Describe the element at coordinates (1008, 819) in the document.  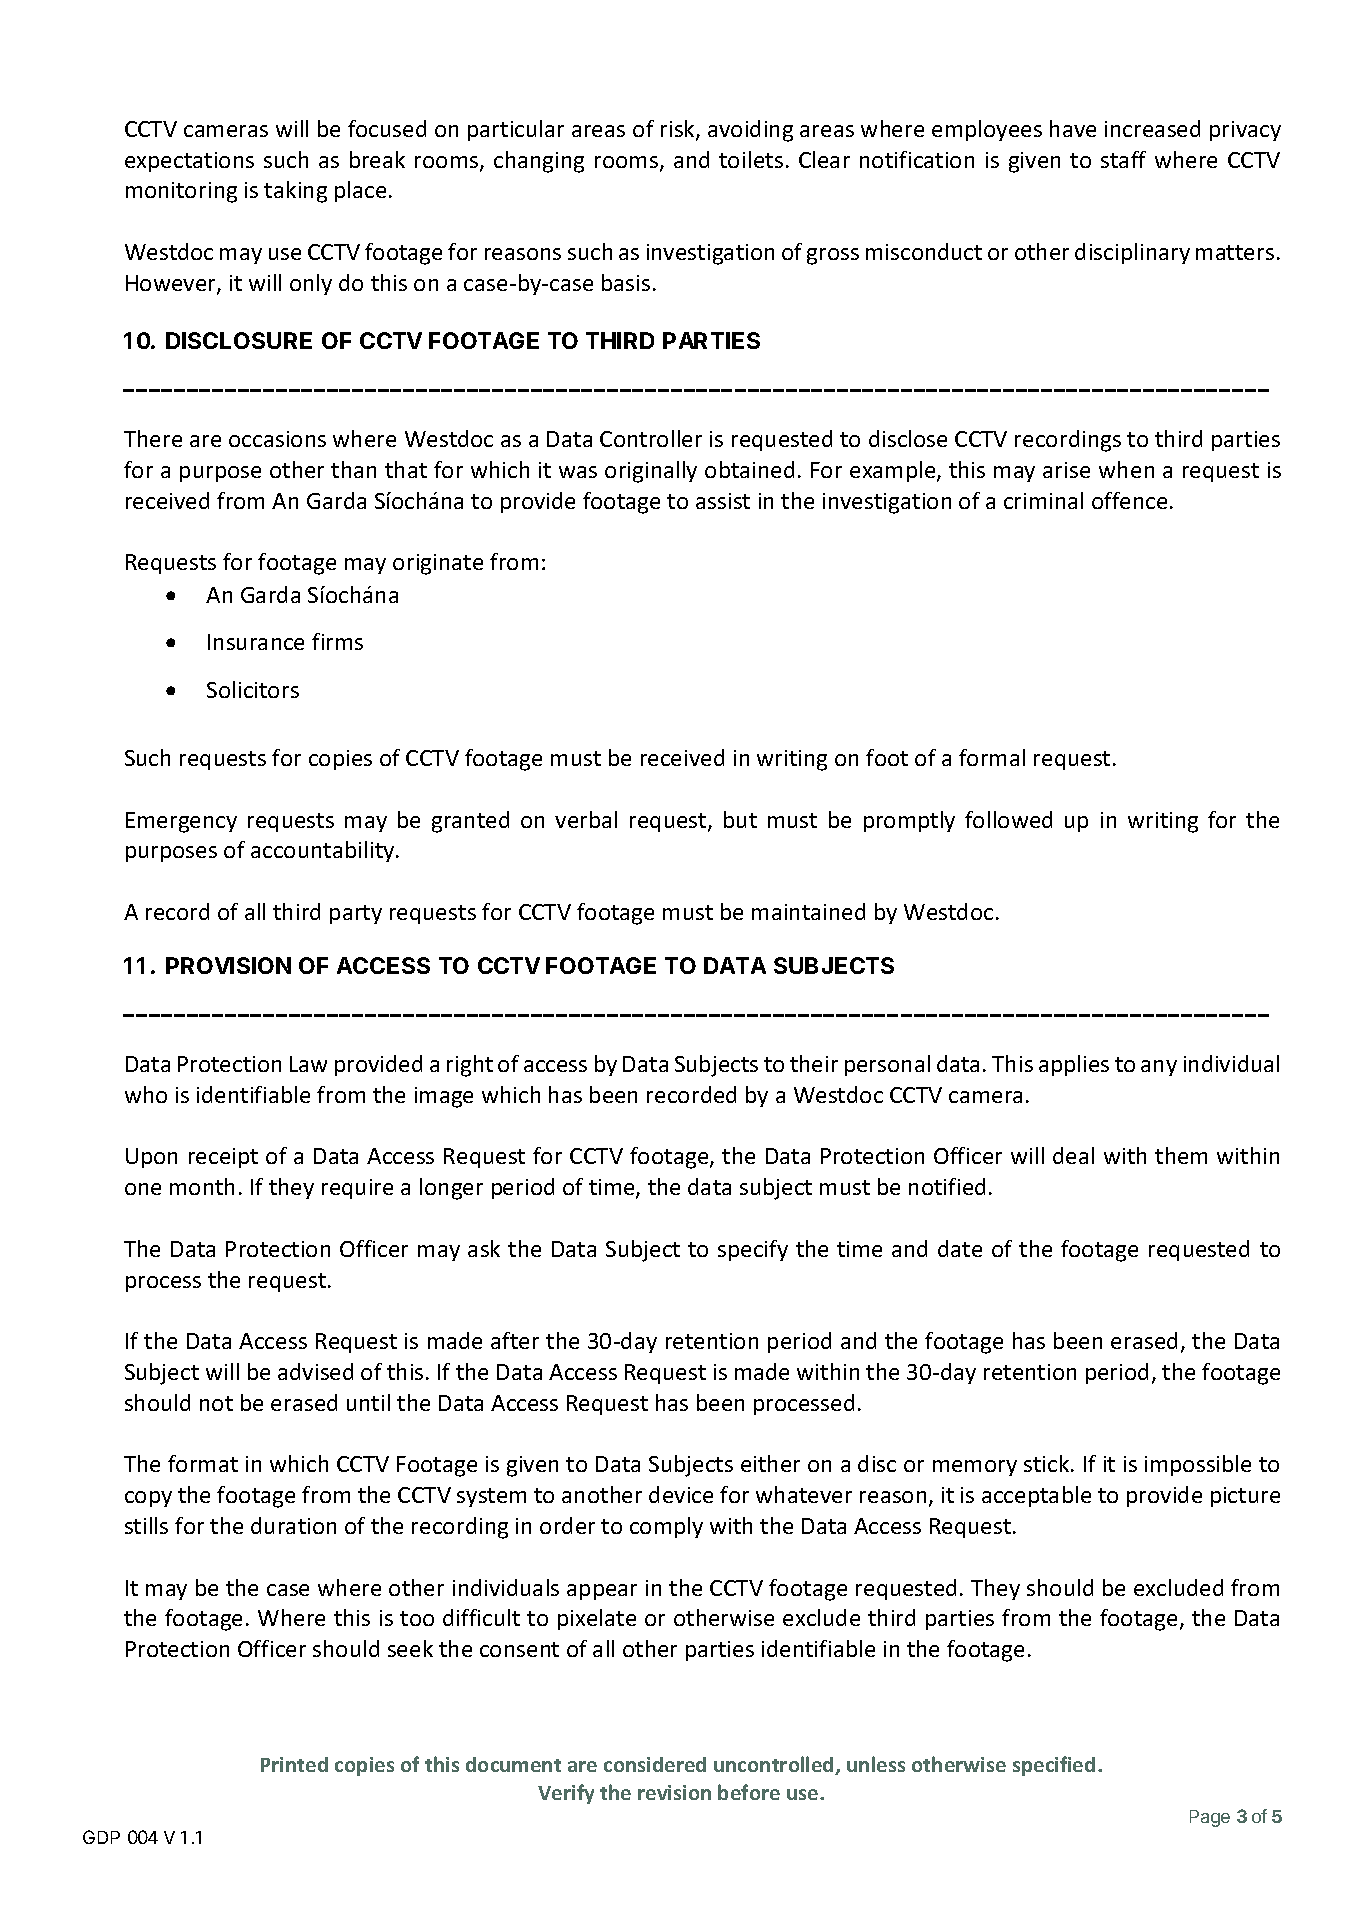
I see `followed` at that location.
